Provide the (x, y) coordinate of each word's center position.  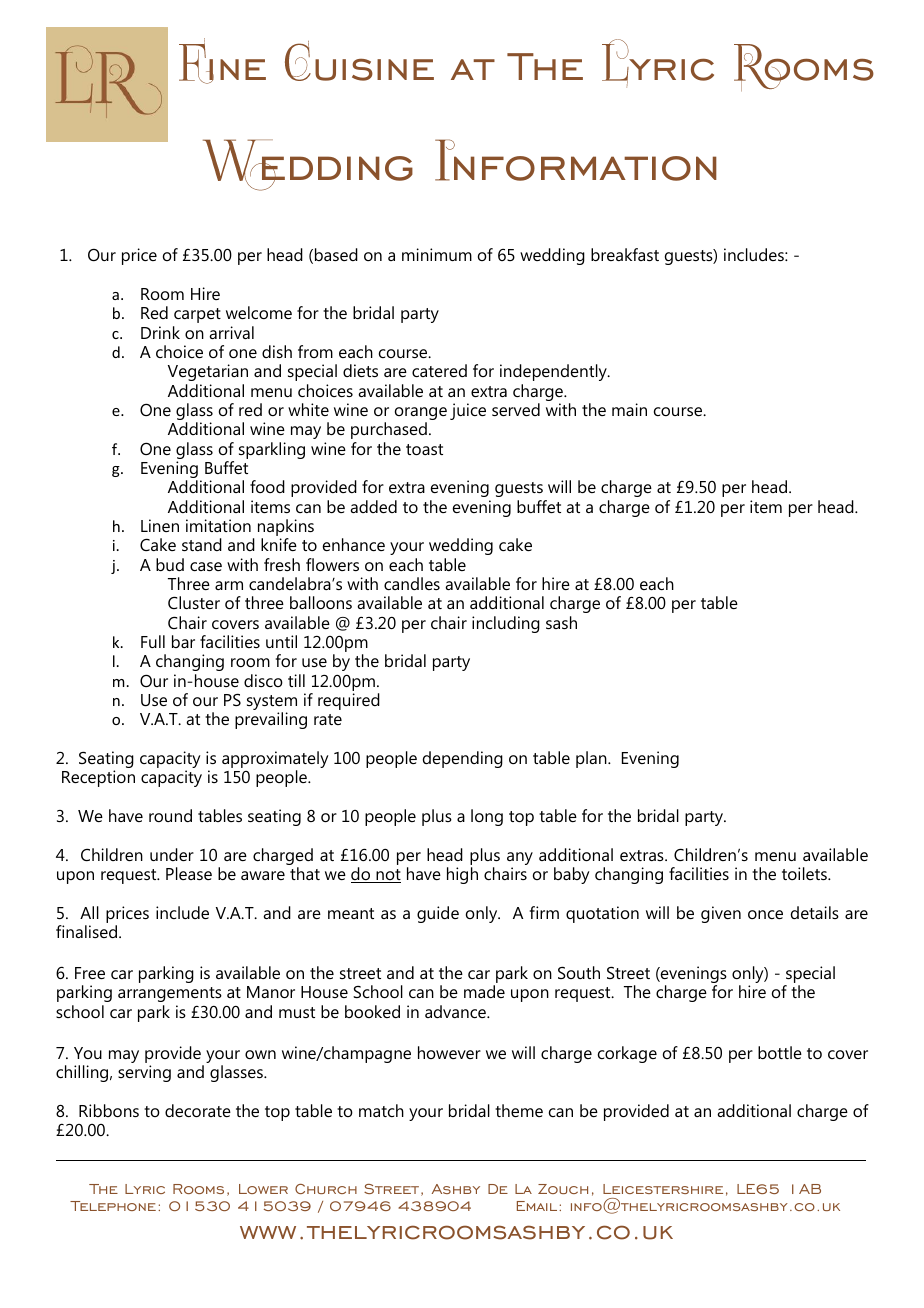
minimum (437, 254)
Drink (160, 332)
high (462, 875)
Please (189, 873)
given (721, 914)
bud (170, 564)
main (629, 409)
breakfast (625, 254)
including (506, 624)
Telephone (113, 1206)
